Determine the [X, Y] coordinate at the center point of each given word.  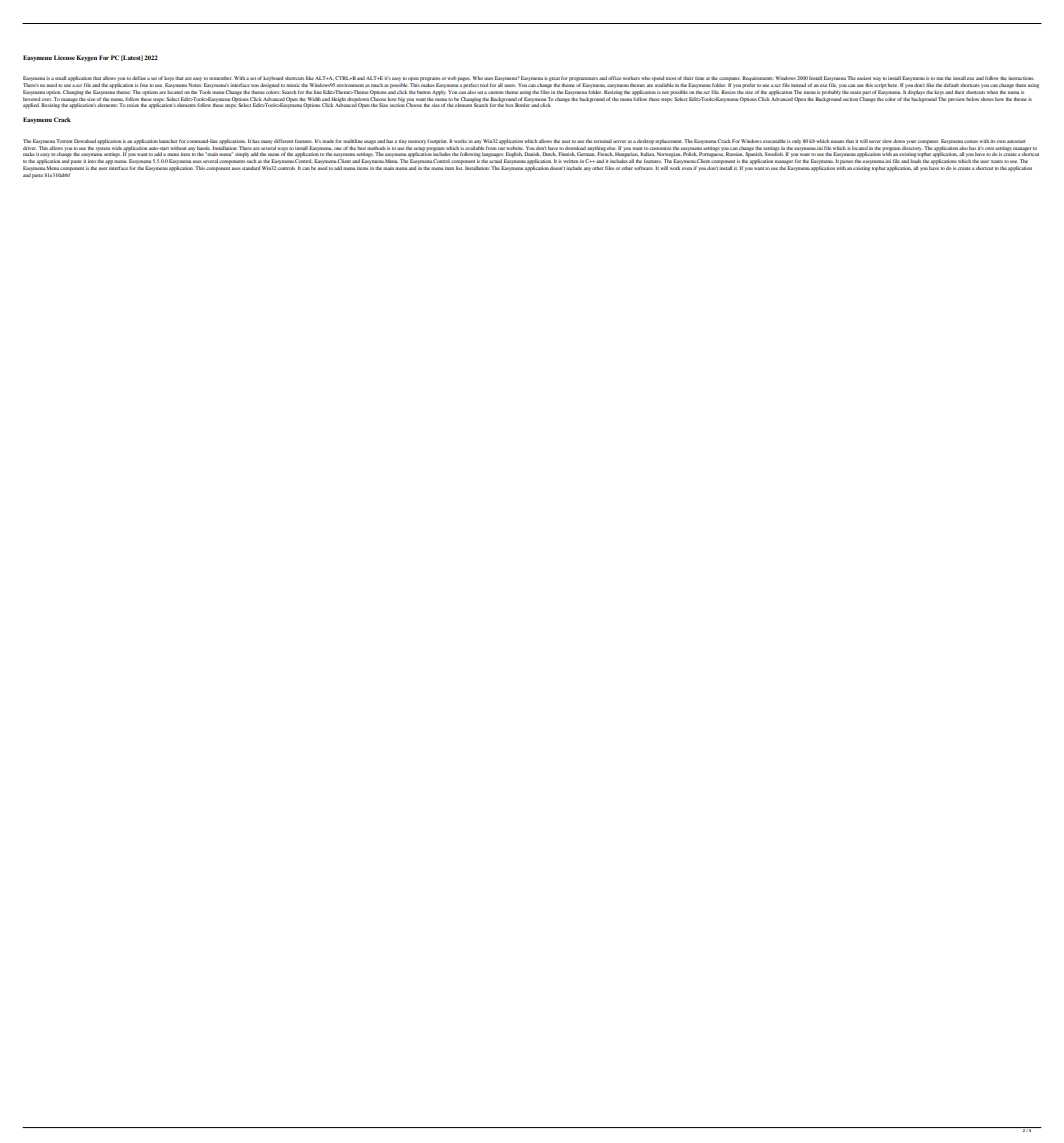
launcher [168, 141]
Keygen [86, 58]
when [992, 92]
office [614, 78]
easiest [864, 78]
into [92, 161]
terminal [603, 141]
